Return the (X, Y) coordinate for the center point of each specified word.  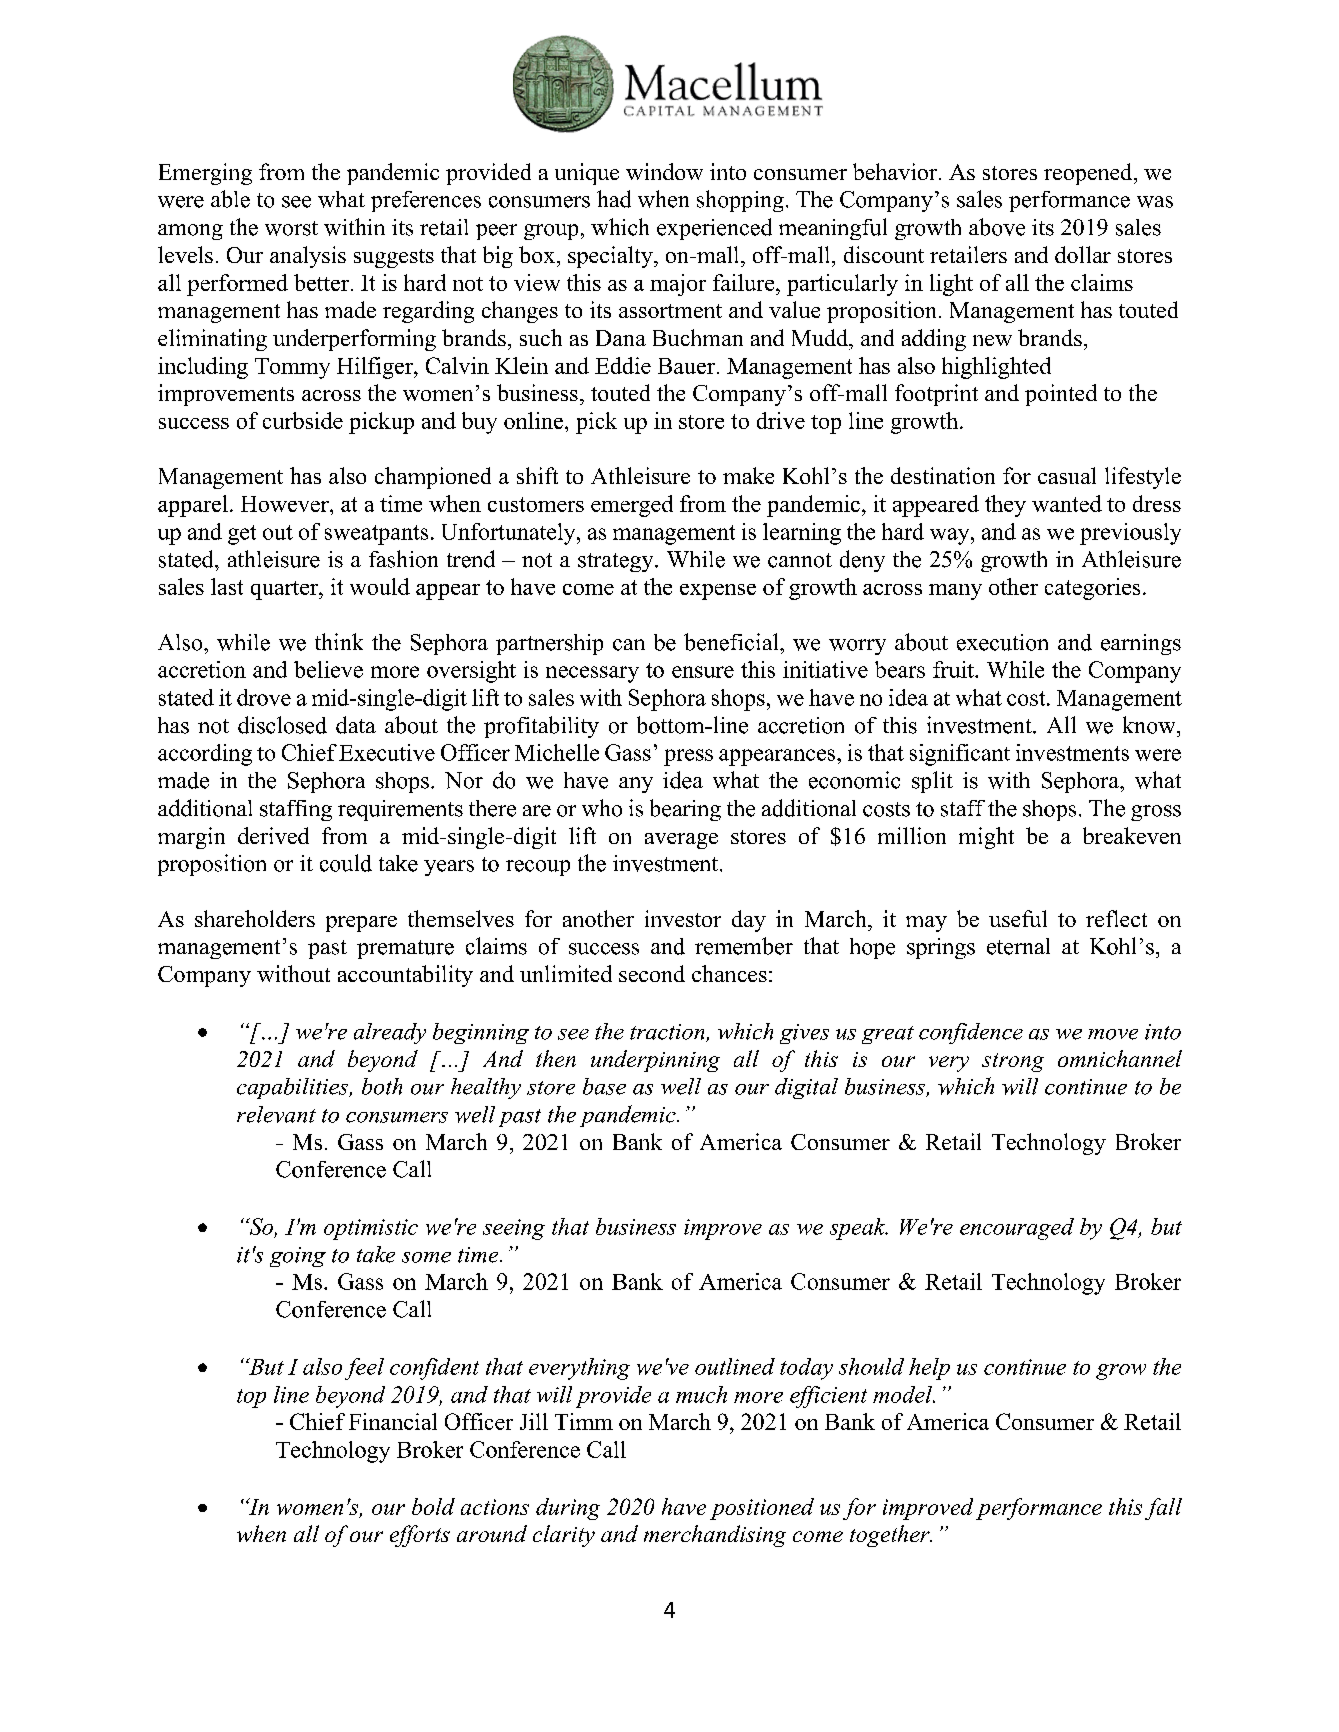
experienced (714, 229)
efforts (420, 1536)
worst (291, 228)
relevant (276, 1114)
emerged (632, 506)
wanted (1067, 503)
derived (273, 835)
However (286, 504)
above (997, 227)
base (604, 1086)
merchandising (715, 1536)
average (681, 841)
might (986, 838)
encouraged (1017, 1229)
